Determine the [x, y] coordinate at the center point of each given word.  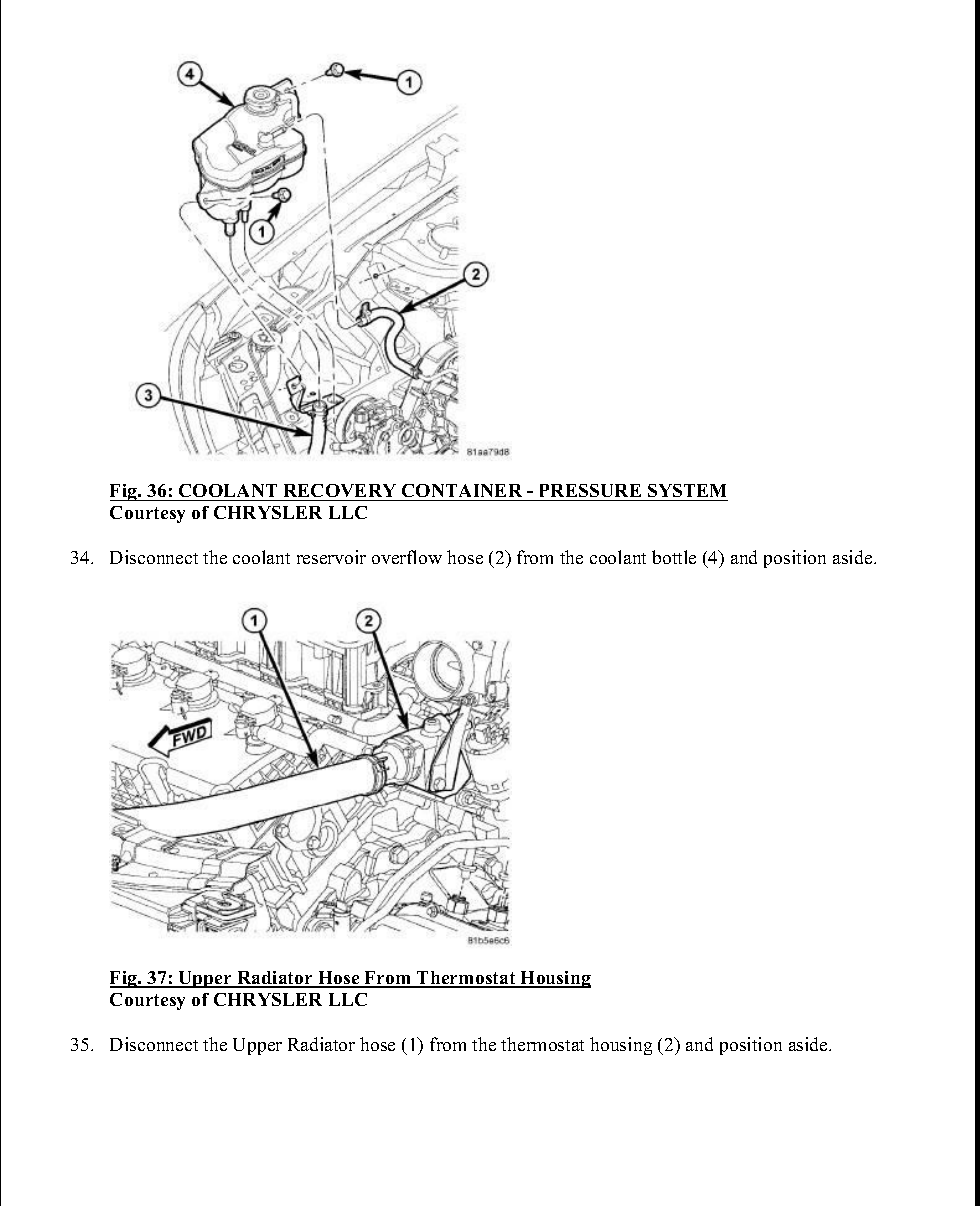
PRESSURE [590, 492]
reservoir [331, 557]
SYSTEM [687, 492]
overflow [407, 557]
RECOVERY [340, 492]
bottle [674, 557]
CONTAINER [462, 492]
